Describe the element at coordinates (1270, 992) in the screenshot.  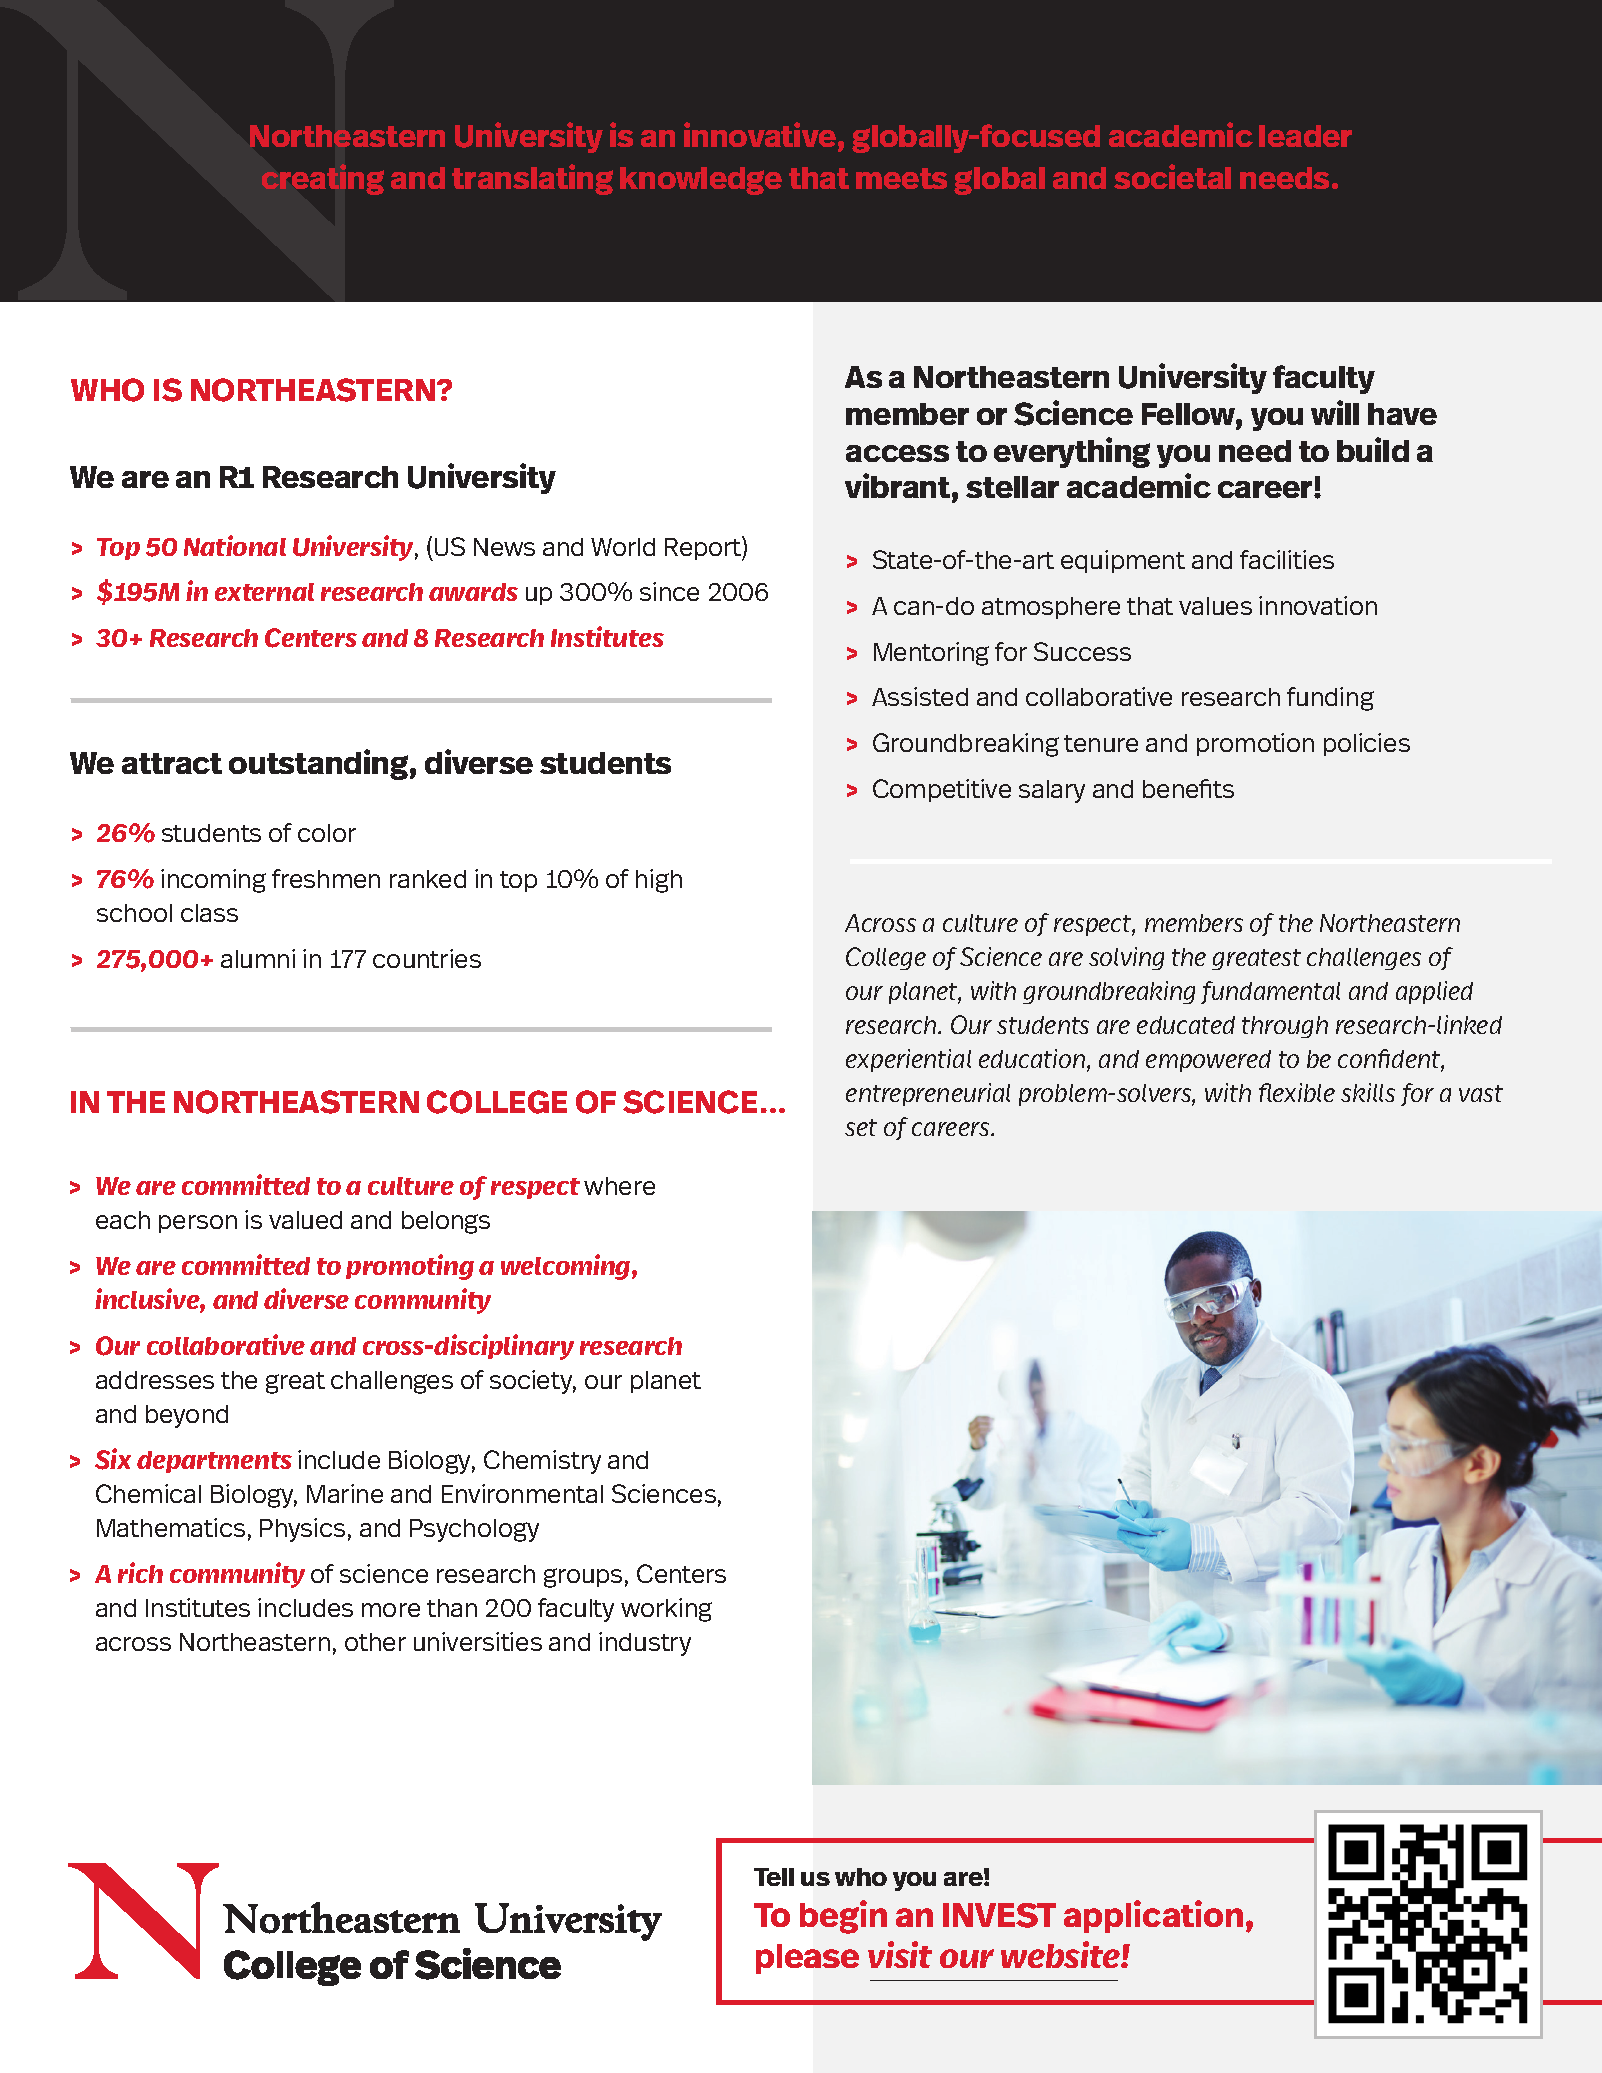
I see `fundamental` at that location.
